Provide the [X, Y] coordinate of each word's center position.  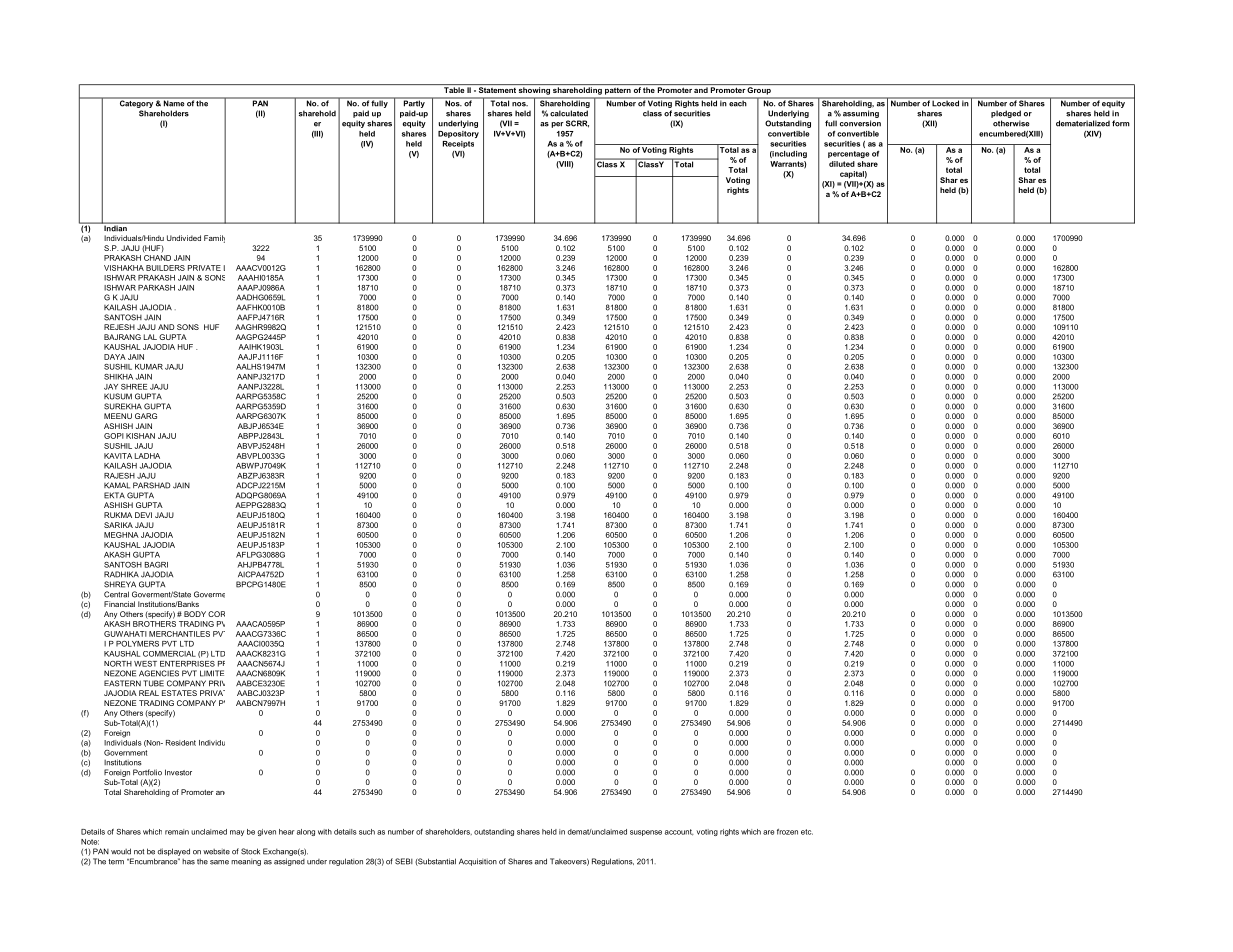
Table [454, 90]
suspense [646, 833]
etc [807, 832]
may [237, 833]
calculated [569, 113]
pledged [1006, 114]
